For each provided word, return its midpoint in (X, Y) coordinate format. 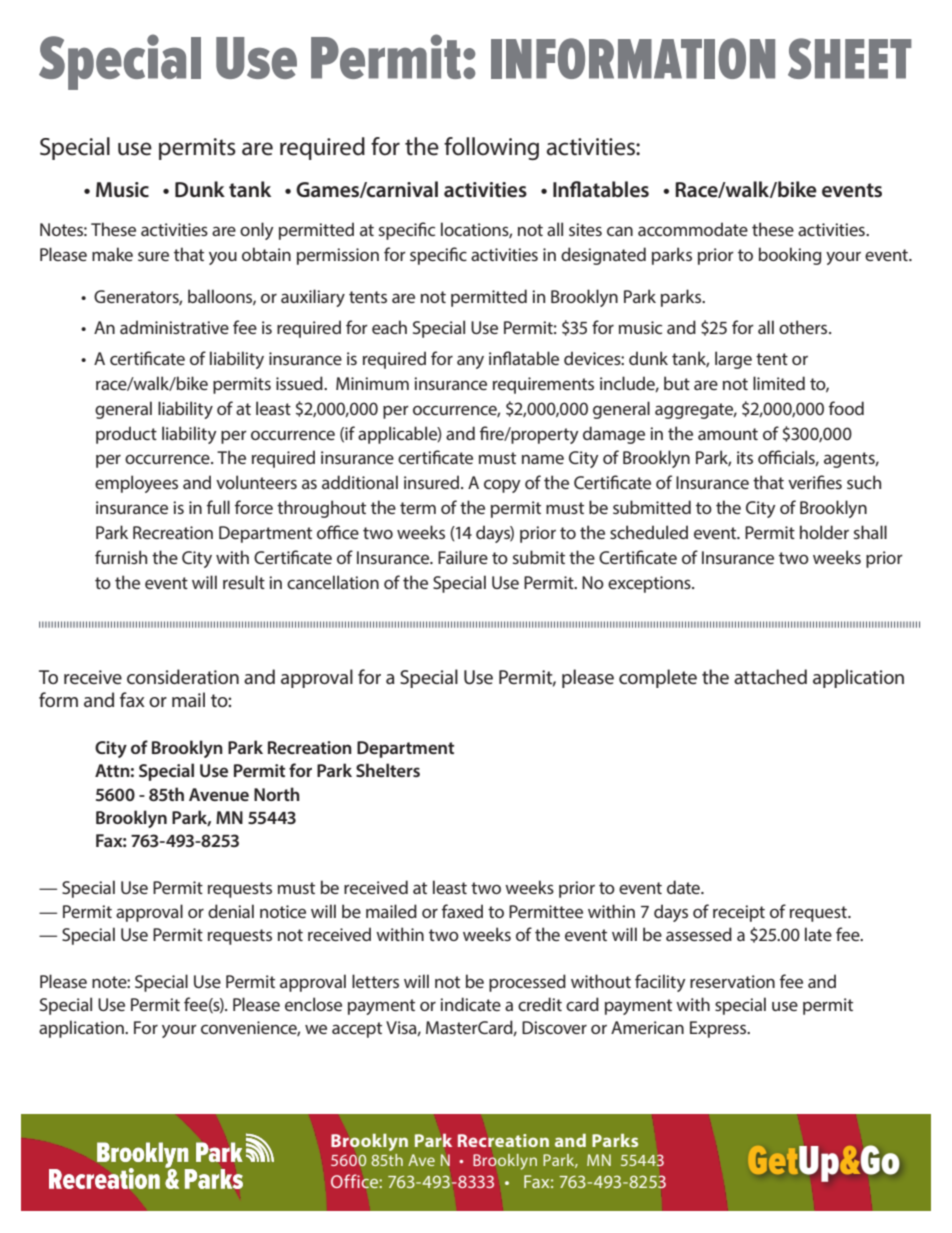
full (218, 507)
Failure (463, 557)
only (257, 231)
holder (824, 532)
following (491, 148)
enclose (313, 1004)
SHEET (850, 58)
